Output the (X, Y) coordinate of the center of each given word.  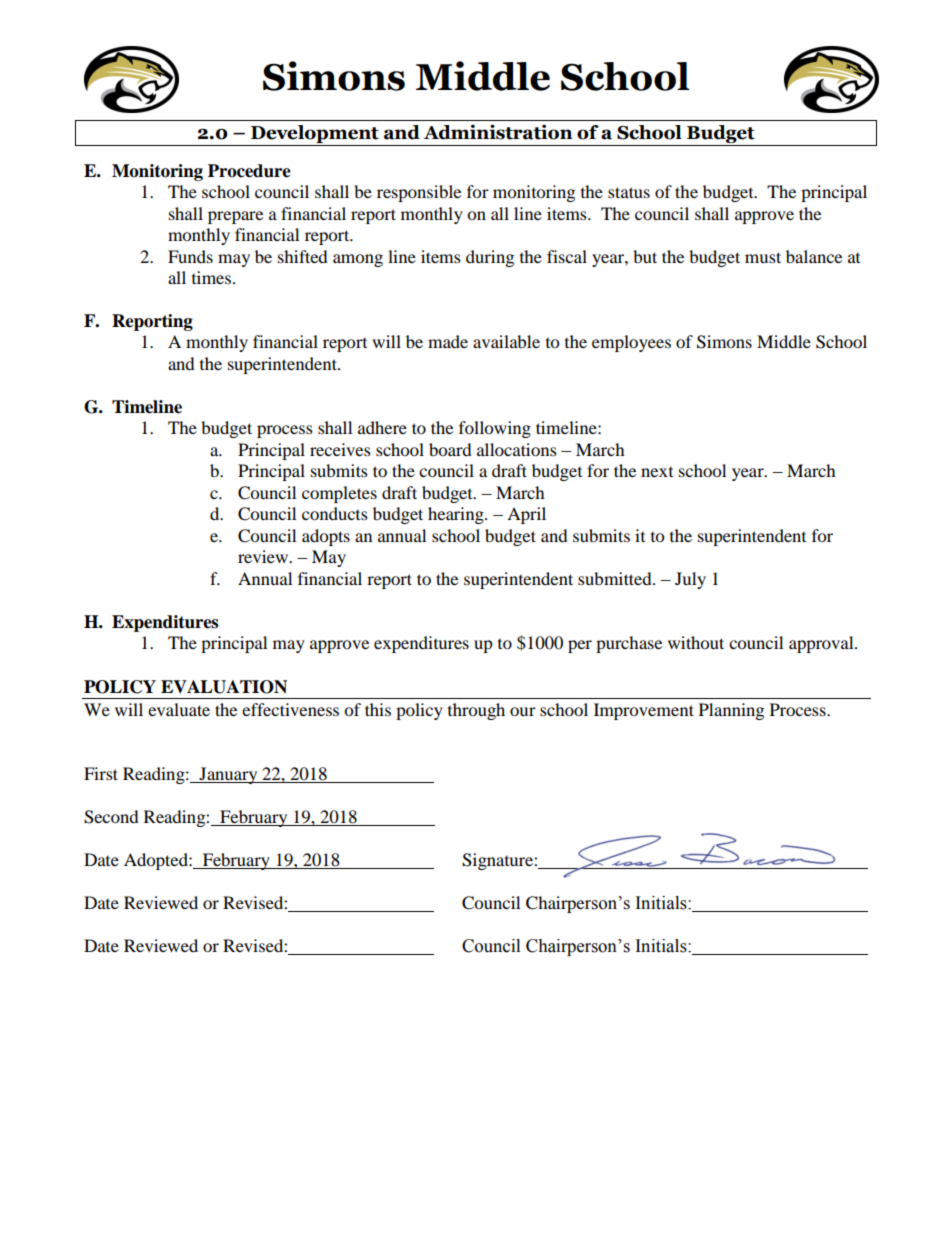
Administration (498, 132)
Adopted (157, 861)
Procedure (249, 171)
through (476, 711)
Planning (731, 711)
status (629, 192)
